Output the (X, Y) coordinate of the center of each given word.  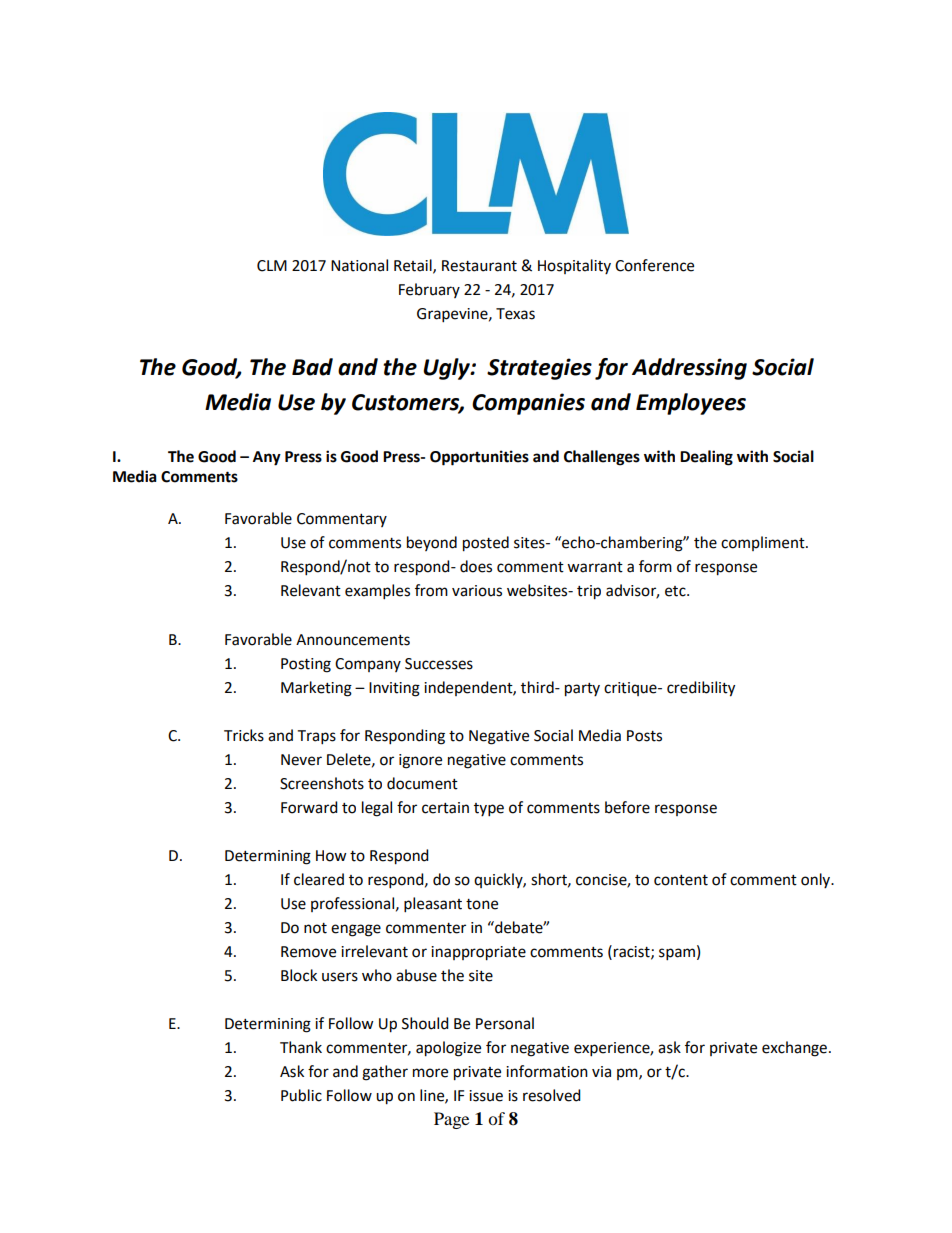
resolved (552, 1095)
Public (301, 1095)
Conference (654, 265)
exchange (794, 1049)
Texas (515, 314)
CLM (272, 266)
